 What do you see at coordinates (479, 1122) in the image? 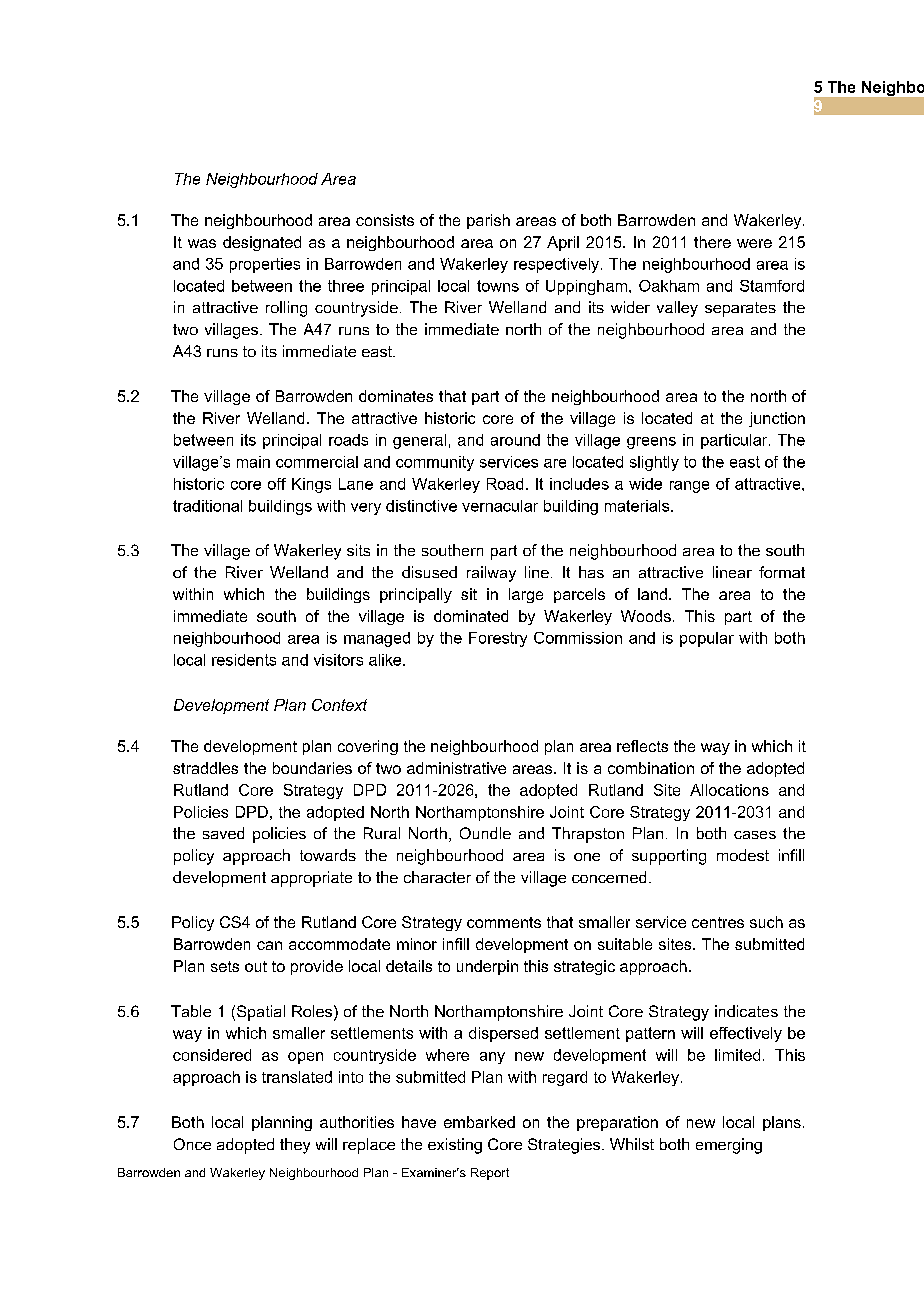
I see `embarked` at bounding box center [479, 1122].
